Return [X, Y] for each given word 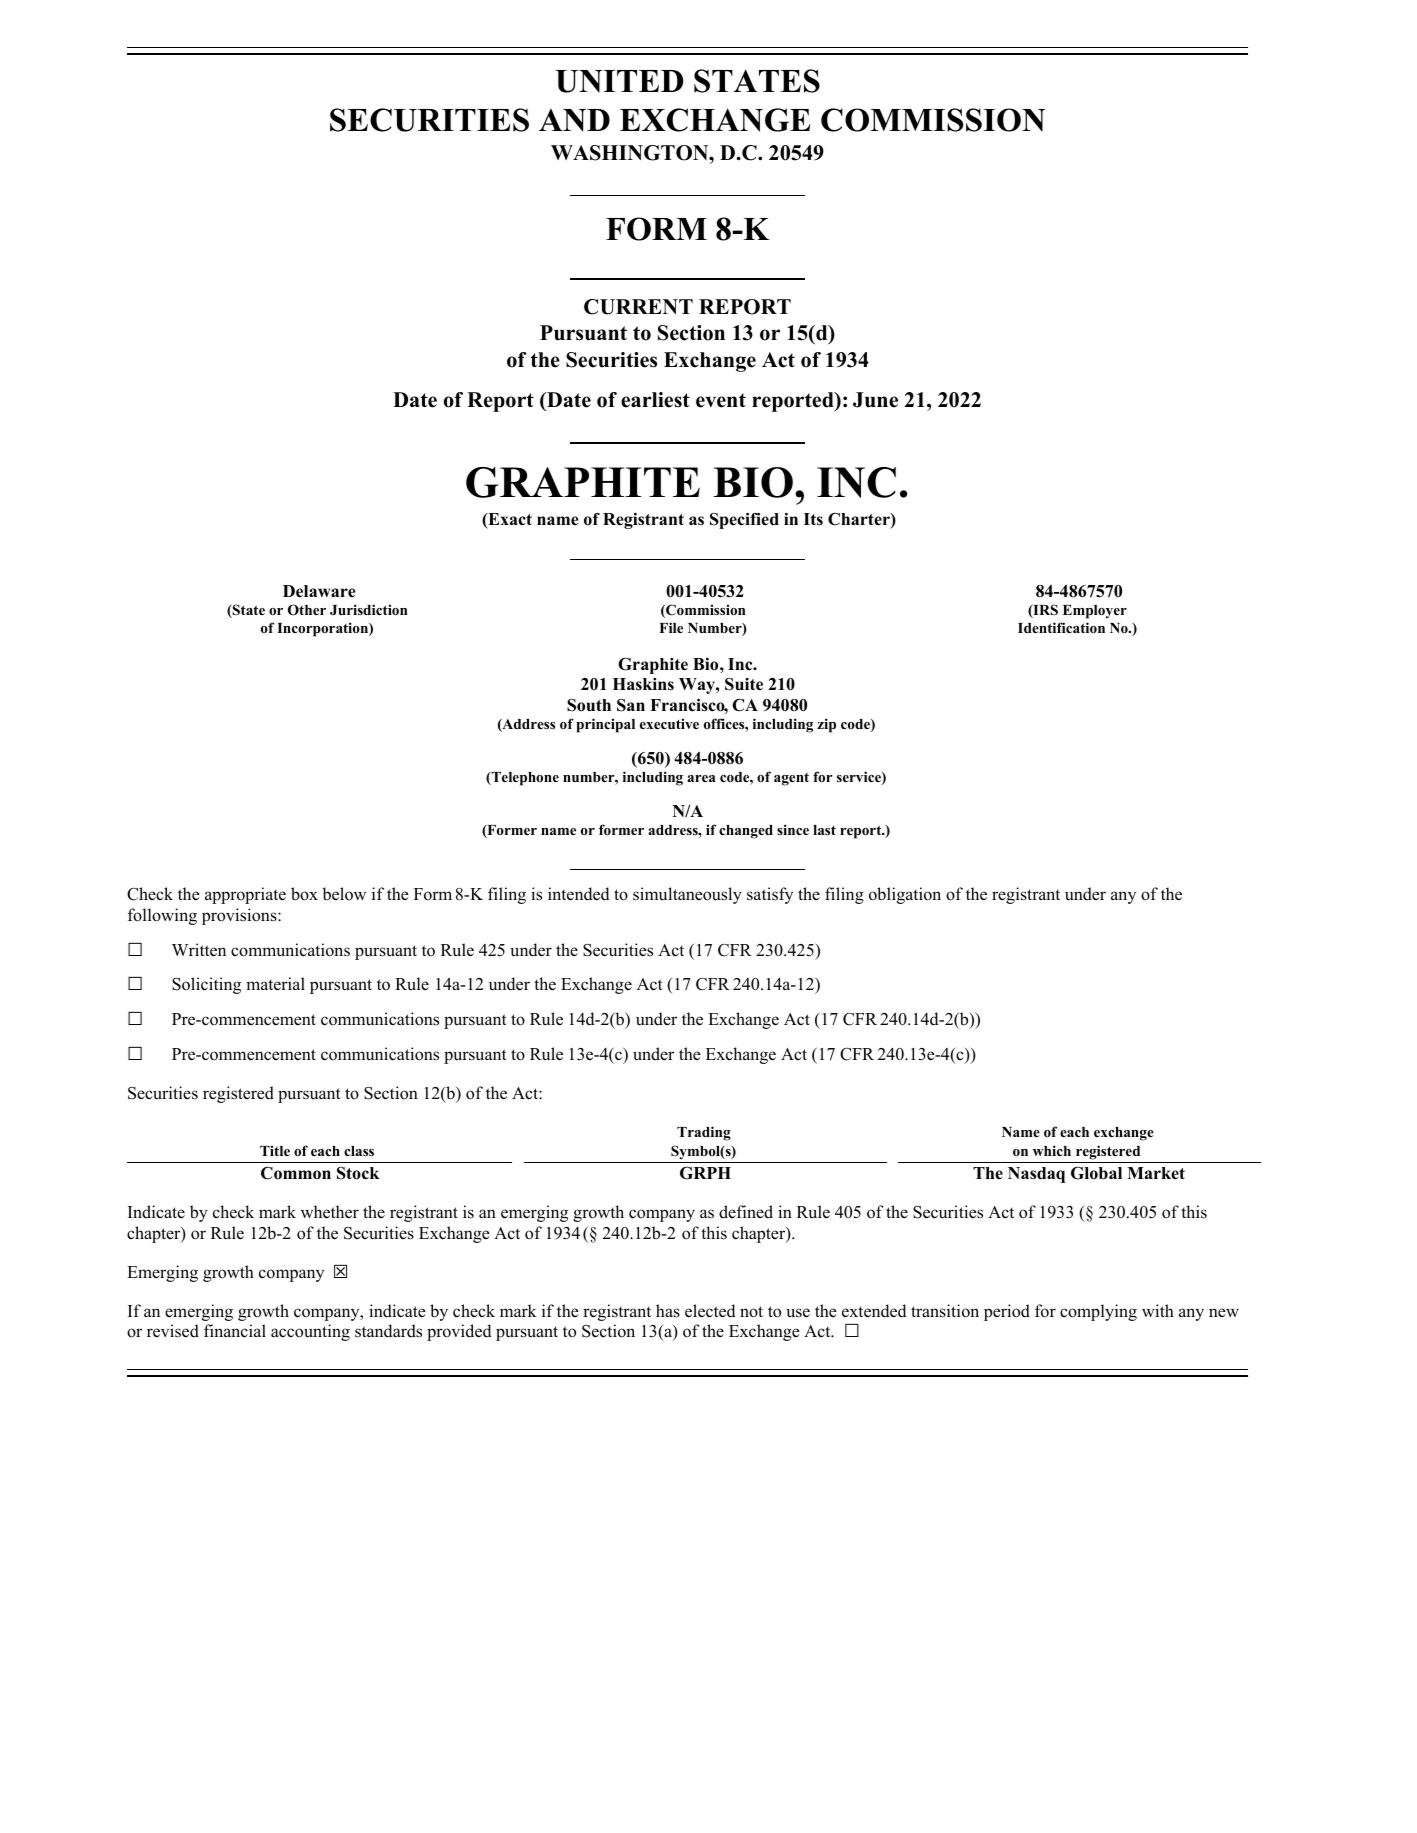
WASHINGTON [631, 153]
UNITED [619, 81]
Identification [1061, 627]
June [875, 400]
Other [307, 610]
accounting [310, 1332]
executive [669, 723]
